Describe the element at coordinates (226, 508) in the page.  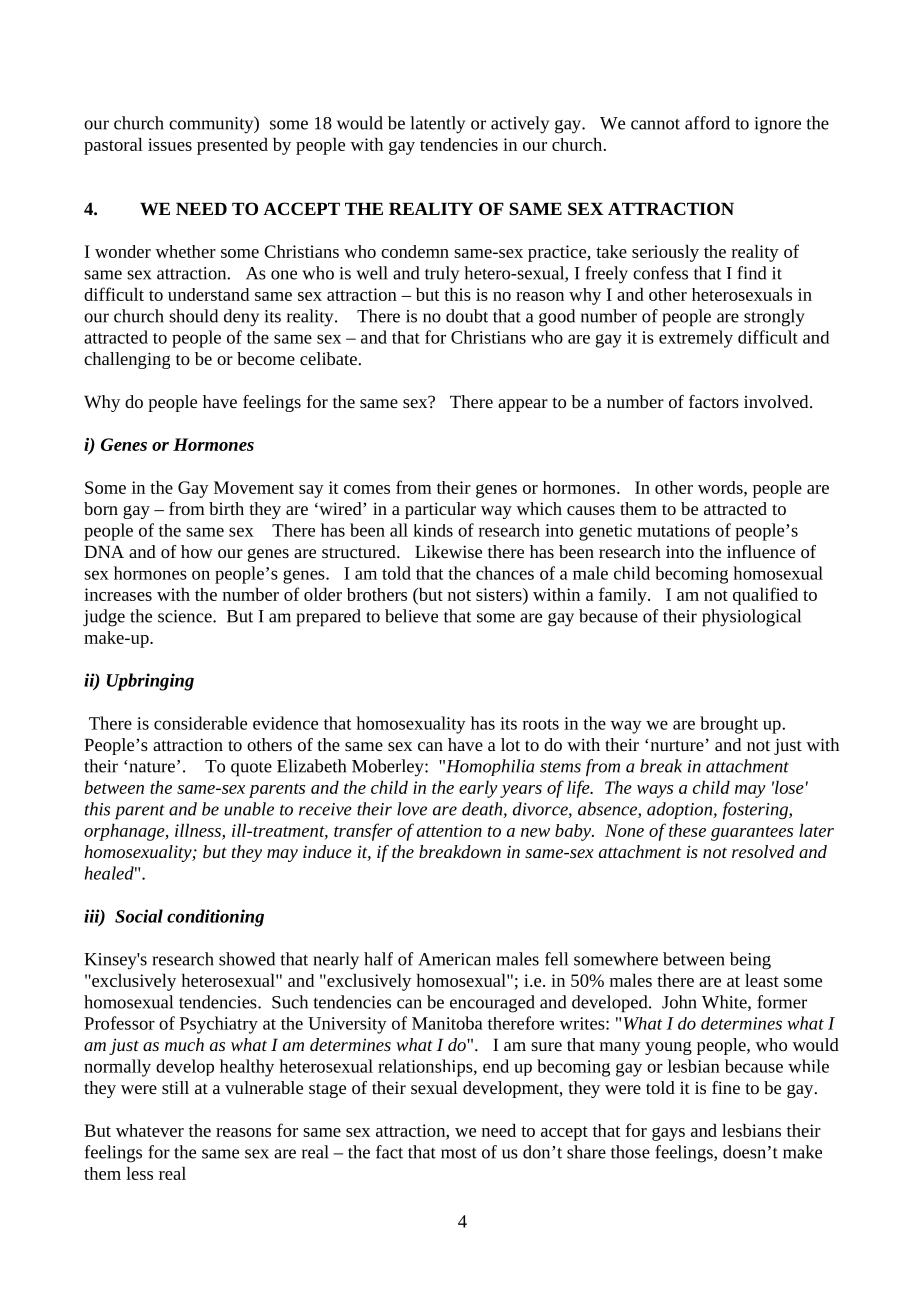
I see `birth` at that location.
